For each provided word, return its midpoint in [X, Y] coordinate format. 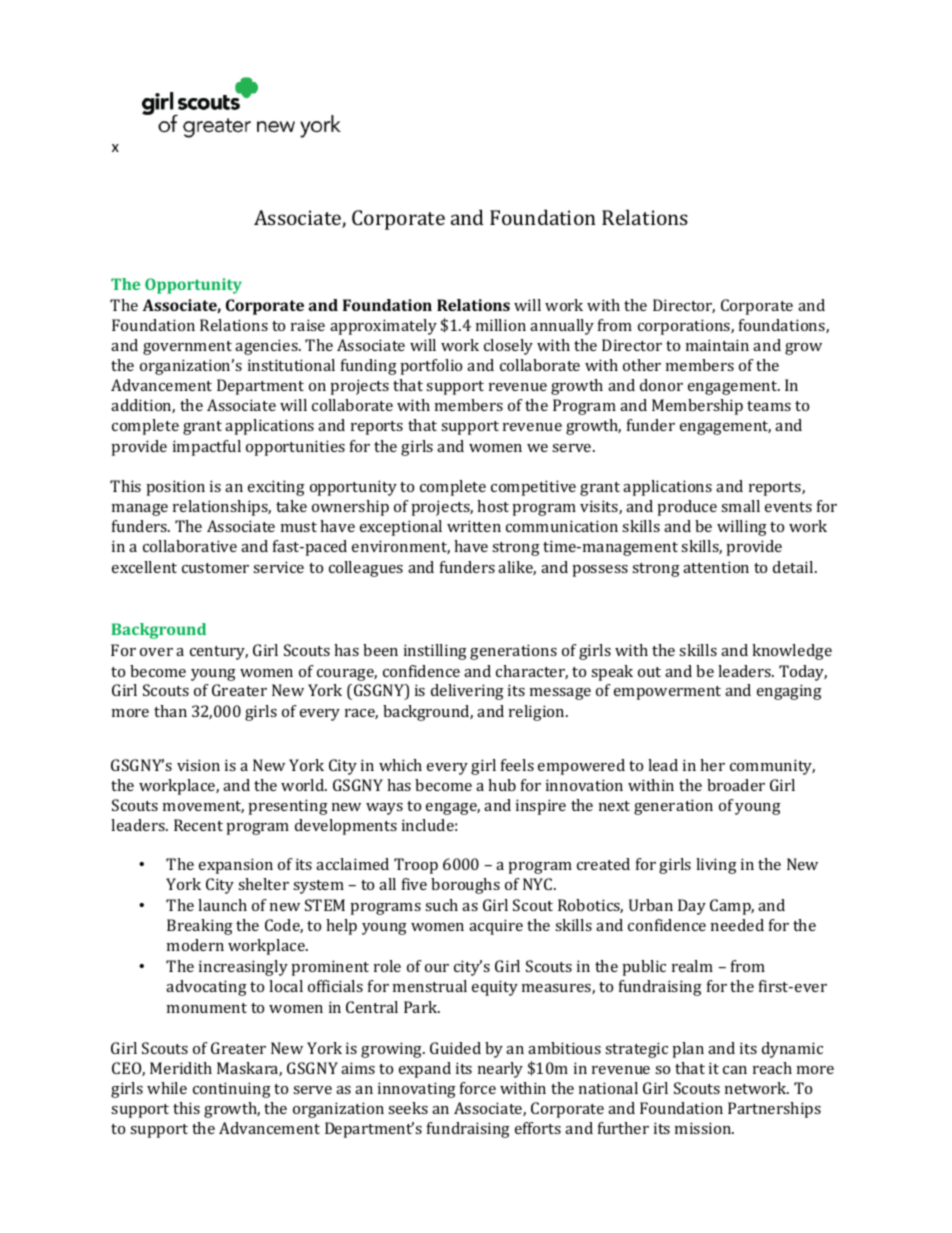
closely [508, 347]
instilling [435, 652]
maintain [717, 345]
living [716, 866]
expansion [236, 866]
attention [716, 567]
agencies [267, 347]
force [478, 1088]
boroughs [465, 886]
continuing [232, 1090]
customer [215, 568]
